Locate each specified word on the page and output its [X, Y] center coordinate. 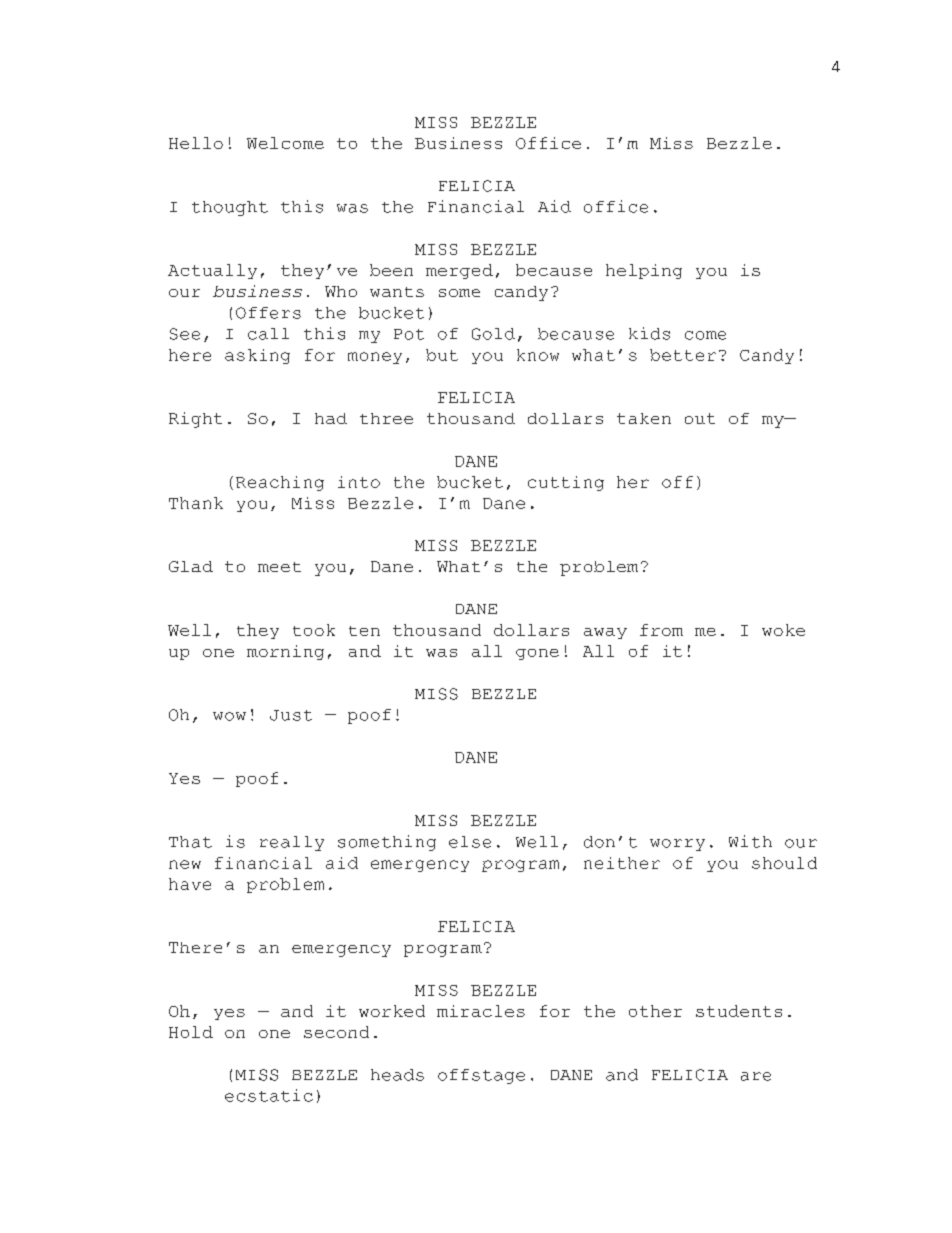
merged [459, 271]
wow [229, 716]
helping [644, 271]
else [470, 842]
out [700, 418]
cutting [566, 483]
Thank [196, 503]
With [750, 841]
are [756, 1076]
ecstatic [269, 1095]
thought [230, 208]
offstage [481, 1076]
